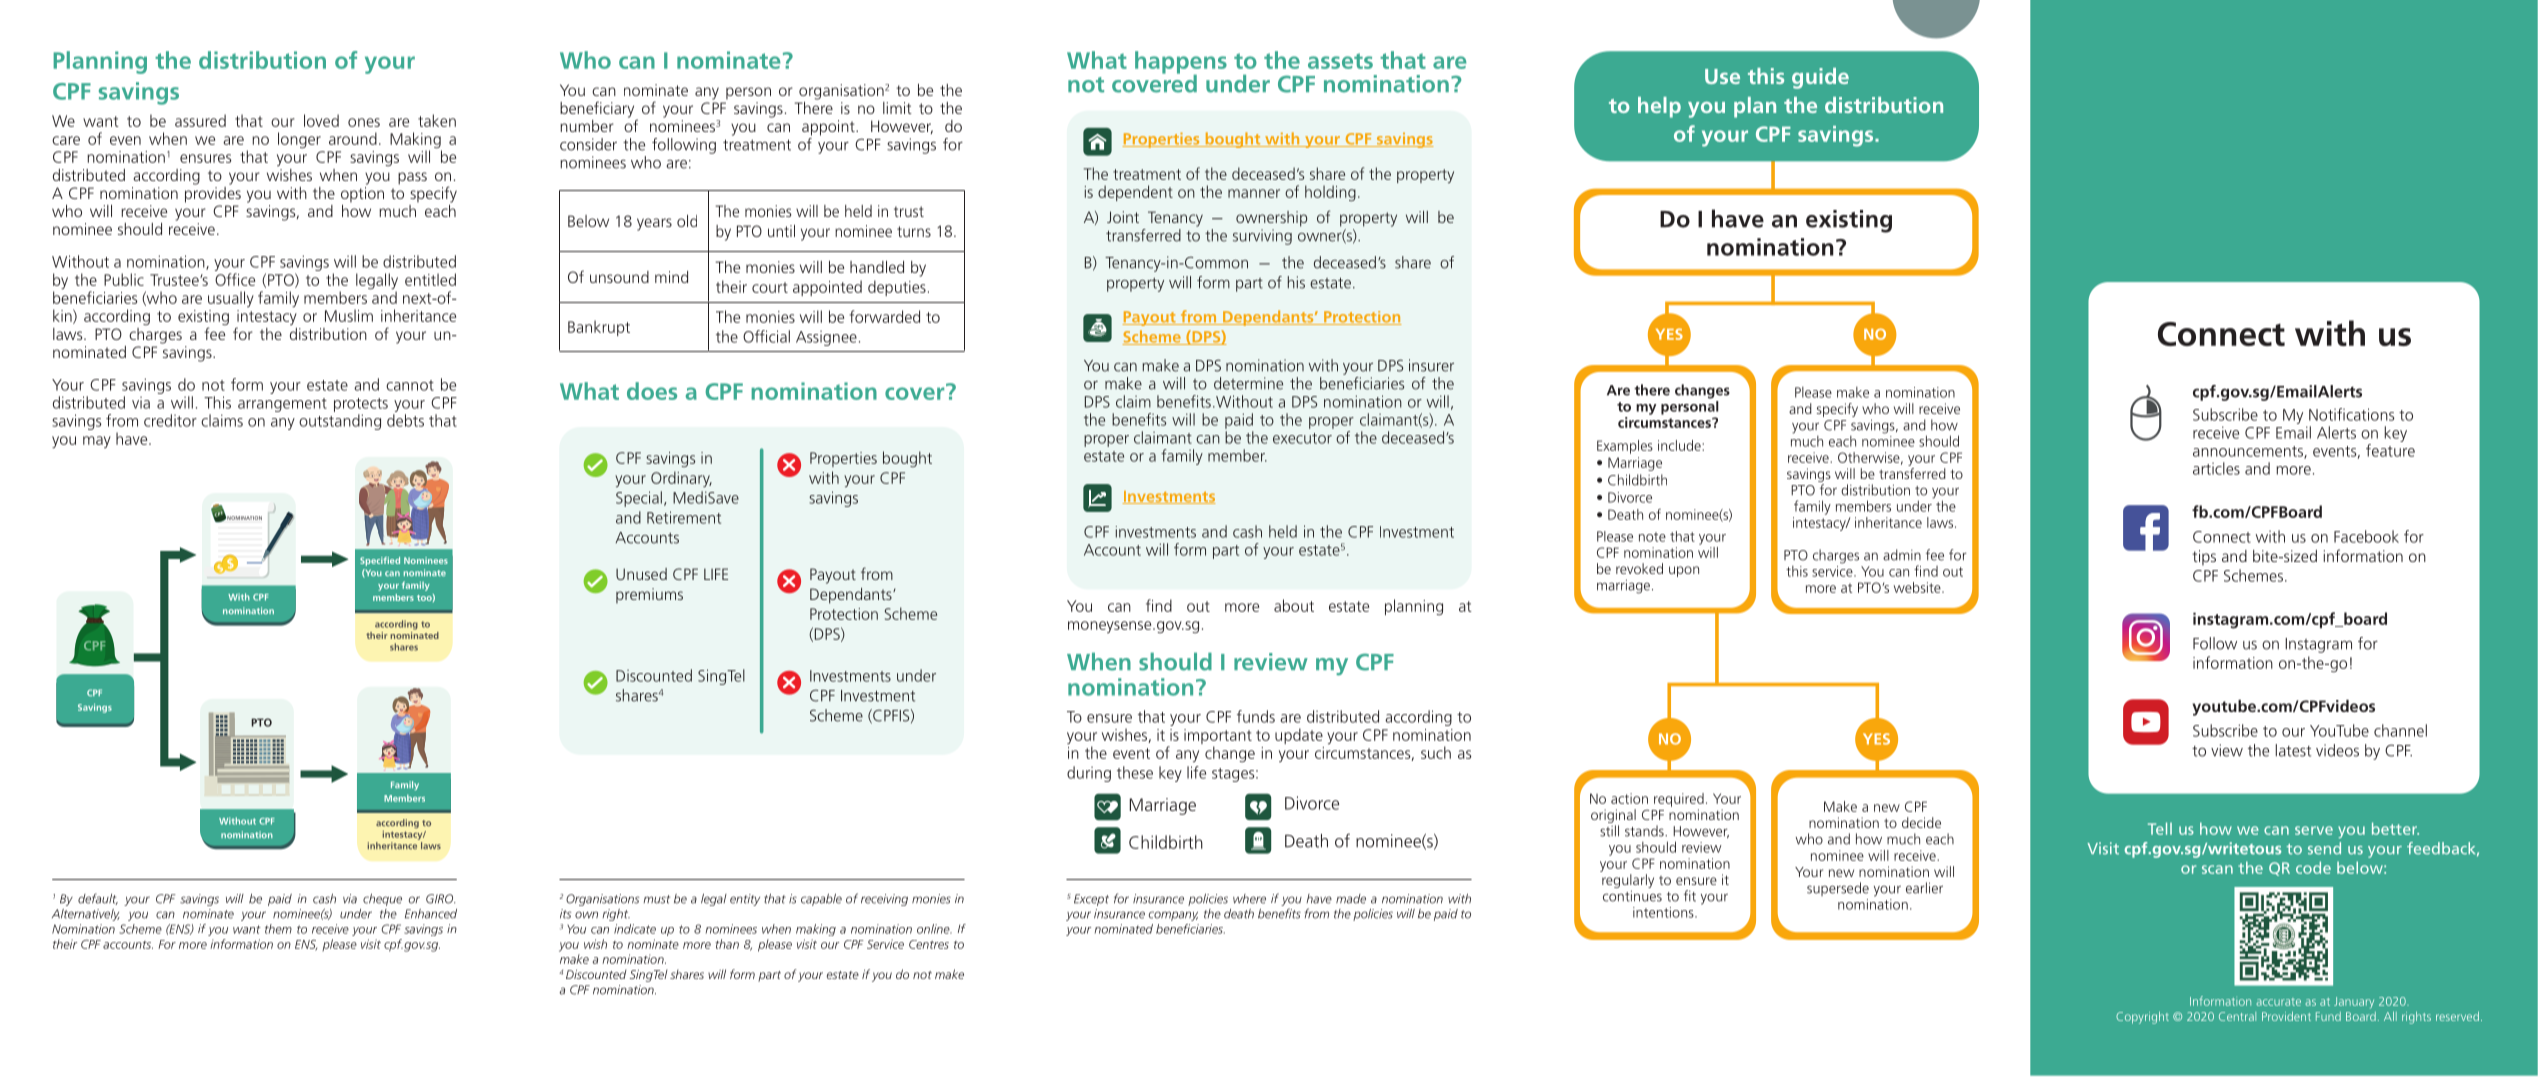 This screenshot has width=2540, height=1077. What do you see at coordinates (1918, 587) in the screenshot?
I see `website` at bounding box center [1918, 587].
